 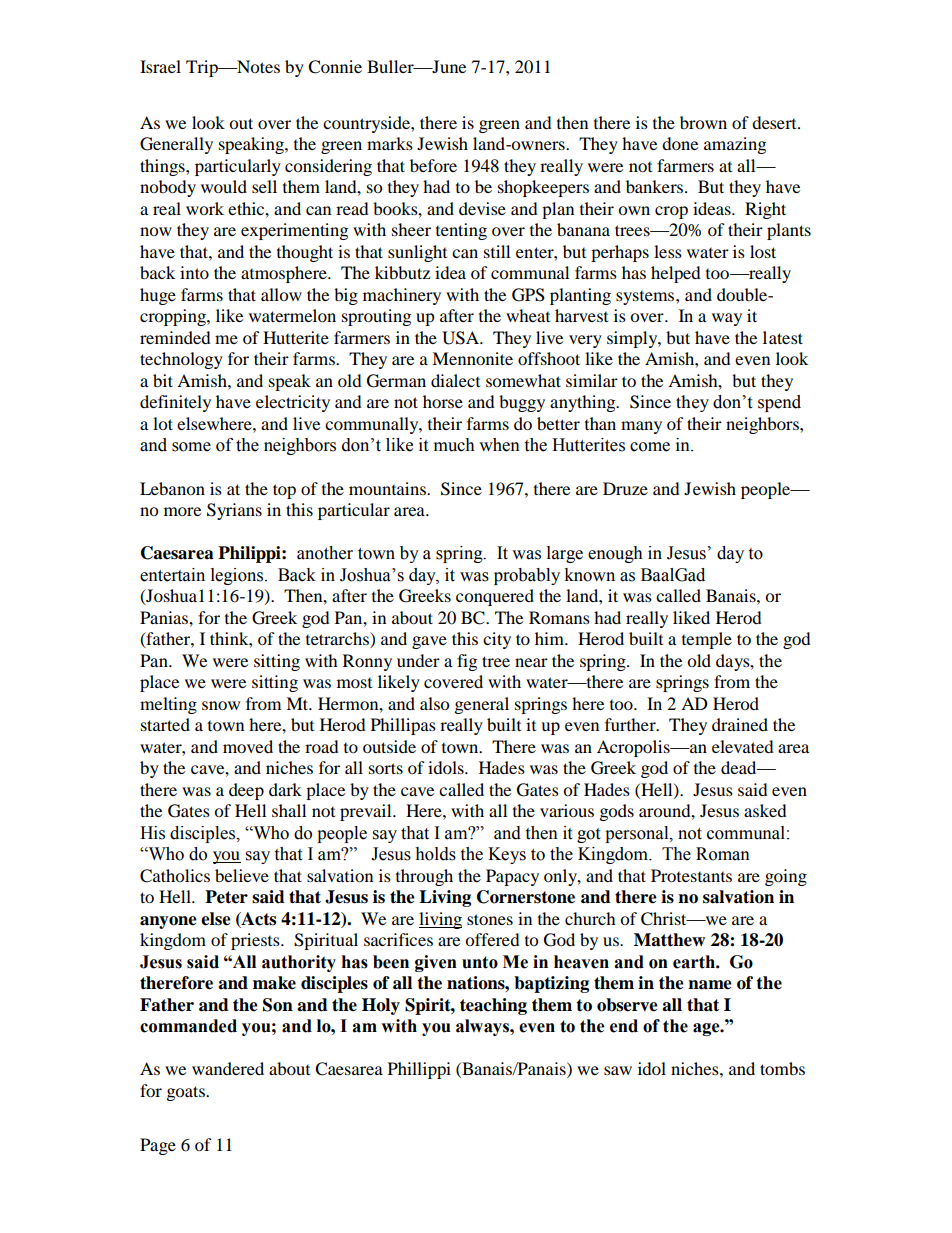 What do you see at coordinates (160, 66) in the screenshot?
I see `Israel` at bounding box center [160, 66].
